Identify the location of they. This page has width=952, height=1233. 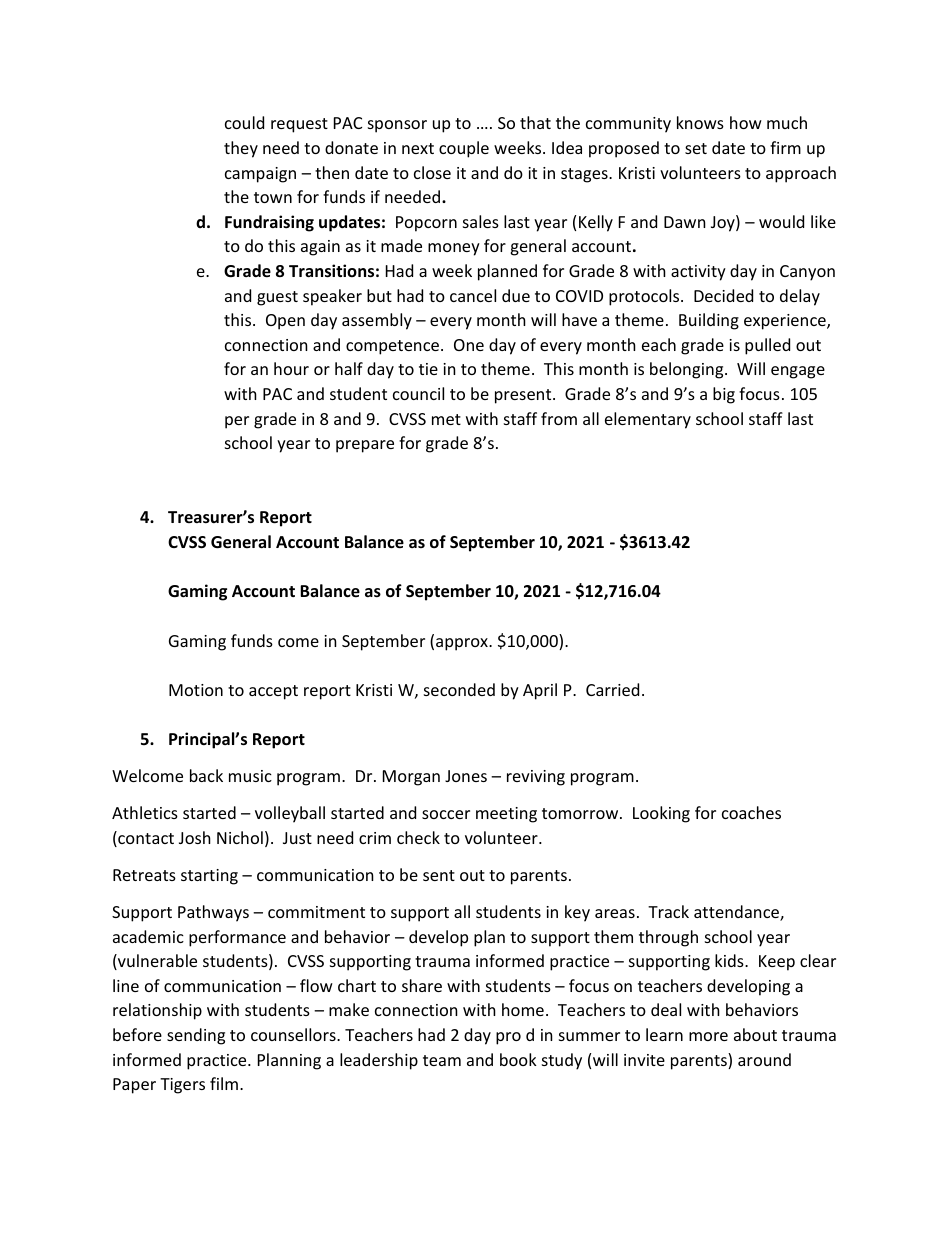
(241, 149).
